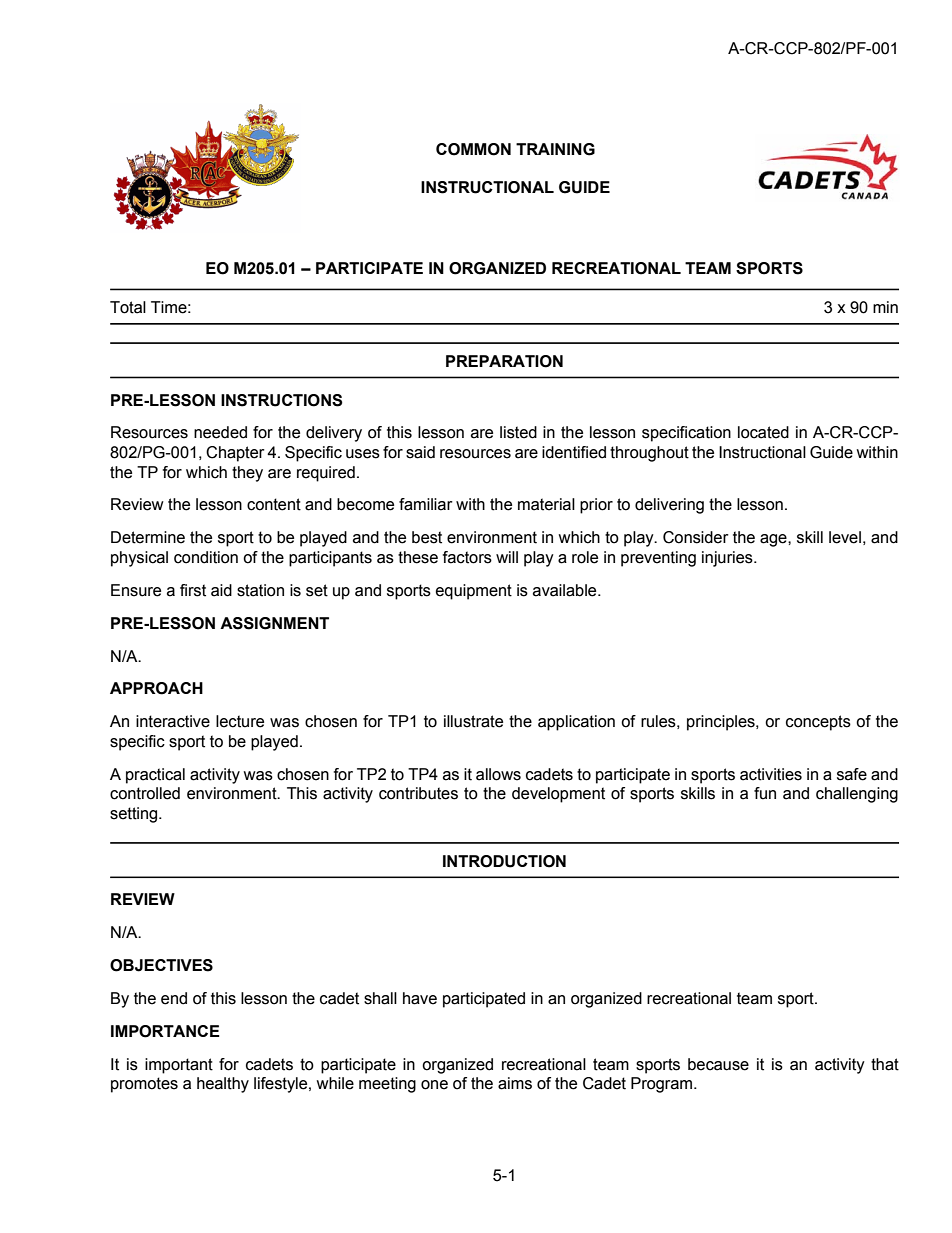  I want to click on COMMON, so click(473, 149).
